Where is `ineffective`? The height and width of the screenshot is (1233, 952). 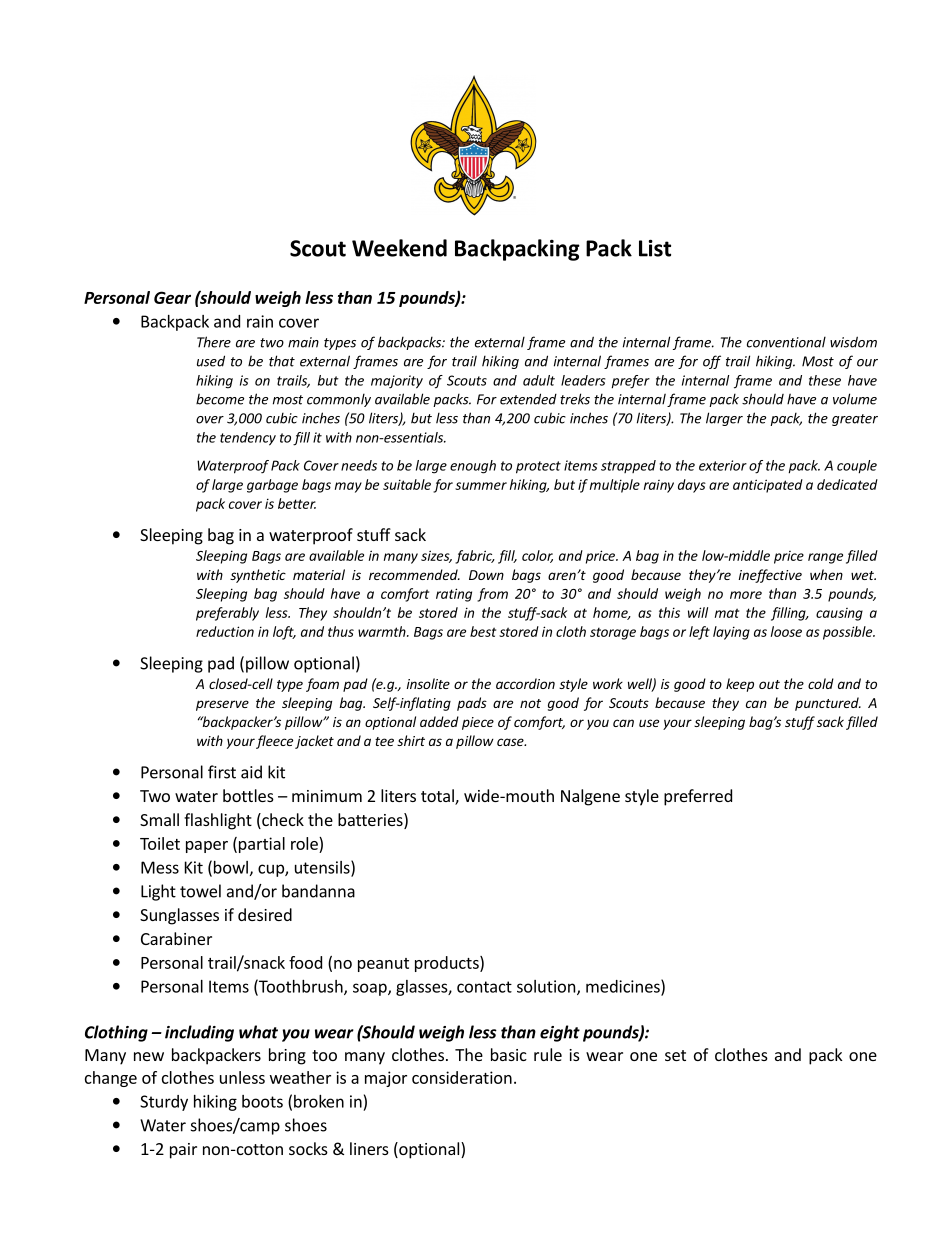
ineffective is located at coordinates (770, 576).
